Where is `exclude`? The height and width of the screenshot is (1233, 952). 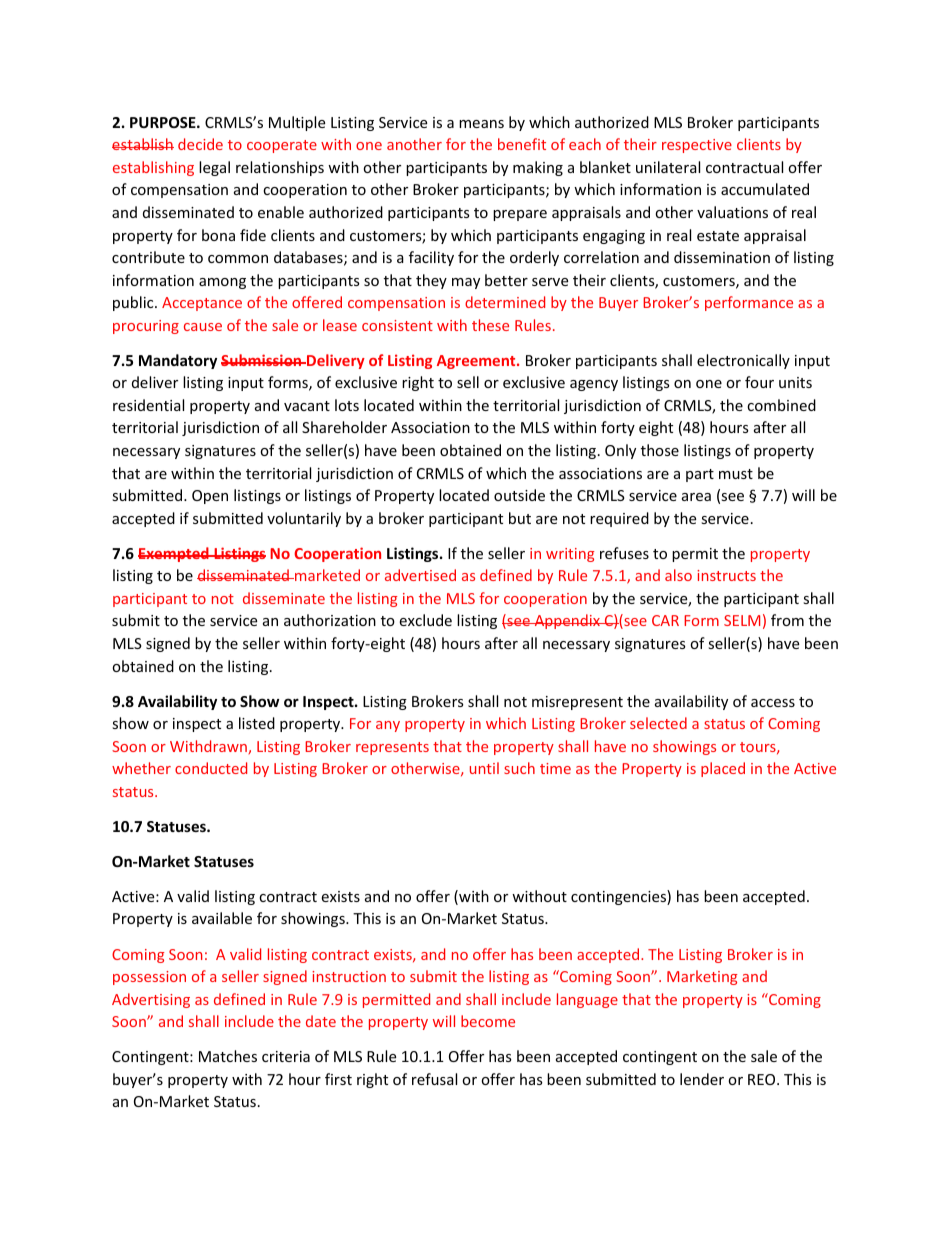
exclude is located at coordinates (425, 620).
